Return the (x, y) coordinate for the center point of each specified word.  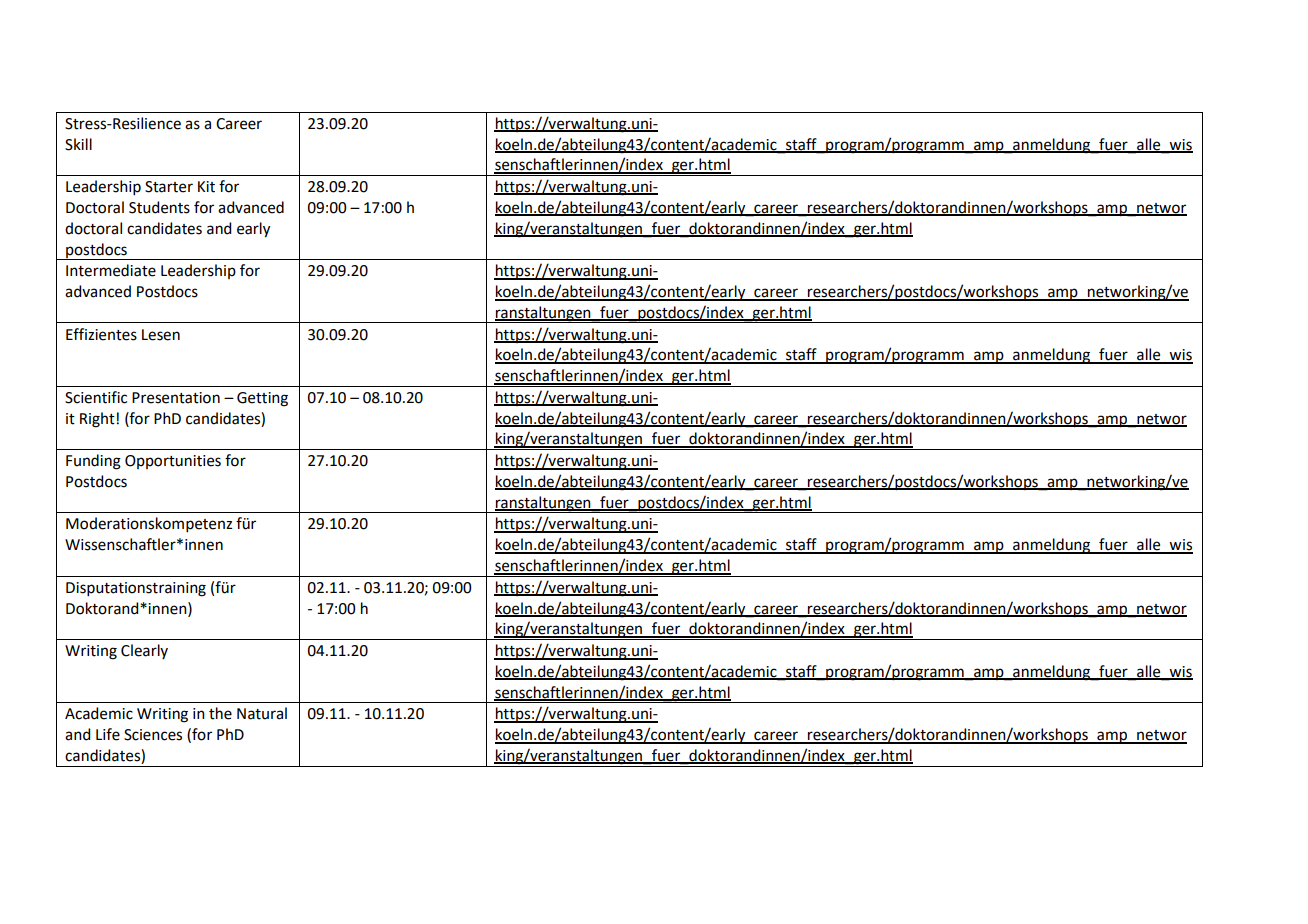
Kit (206, 187)
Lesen (161, 335)
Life (108, 734)
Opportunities (173, 462)
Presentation (176, 398)
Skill (78, 144)
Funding (93, 462)
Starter (169, 187)
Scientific (96, 397)
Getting (262, 399)
